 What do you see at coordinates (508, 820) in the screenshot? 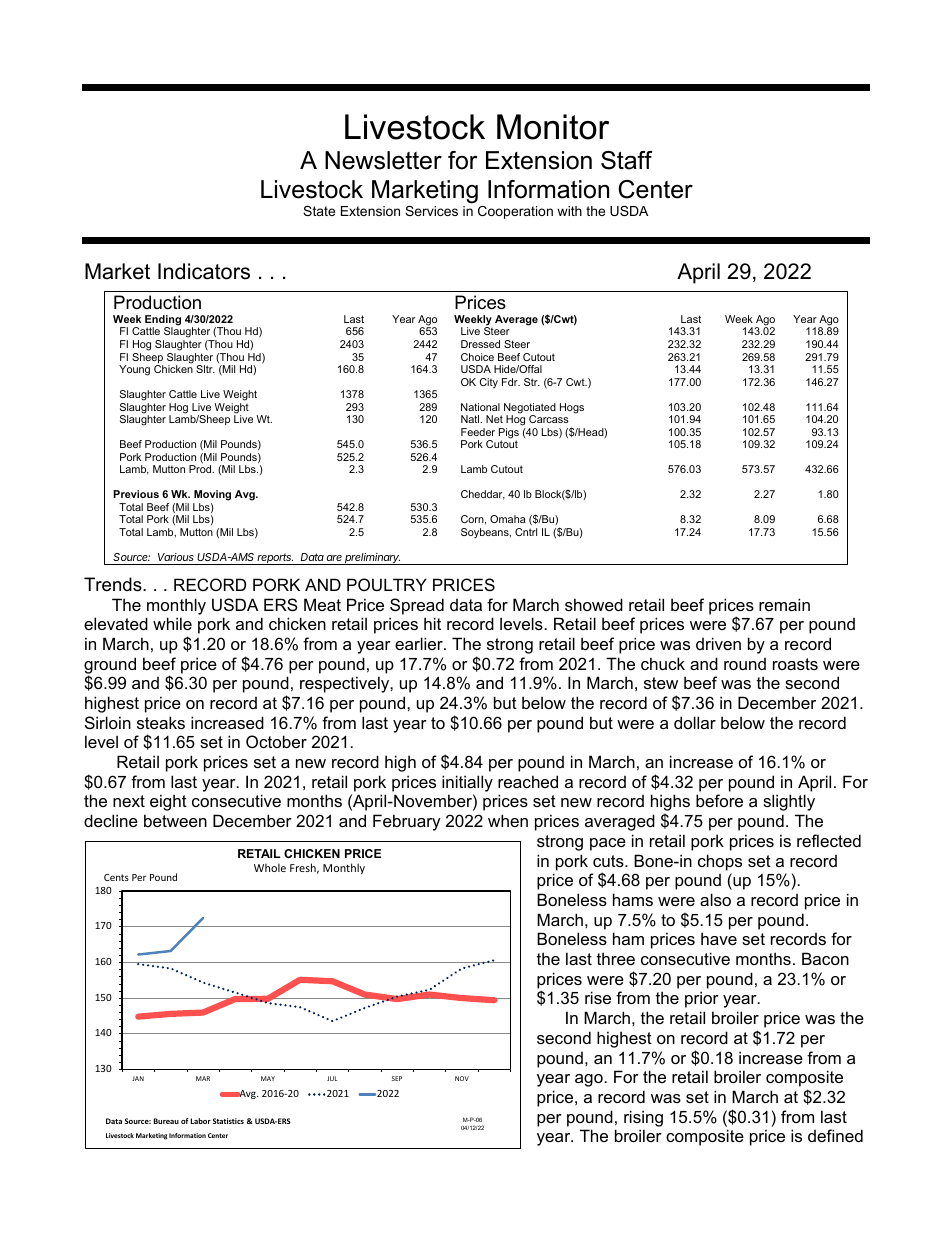
I see `when` at bounding box center [508, 820].
